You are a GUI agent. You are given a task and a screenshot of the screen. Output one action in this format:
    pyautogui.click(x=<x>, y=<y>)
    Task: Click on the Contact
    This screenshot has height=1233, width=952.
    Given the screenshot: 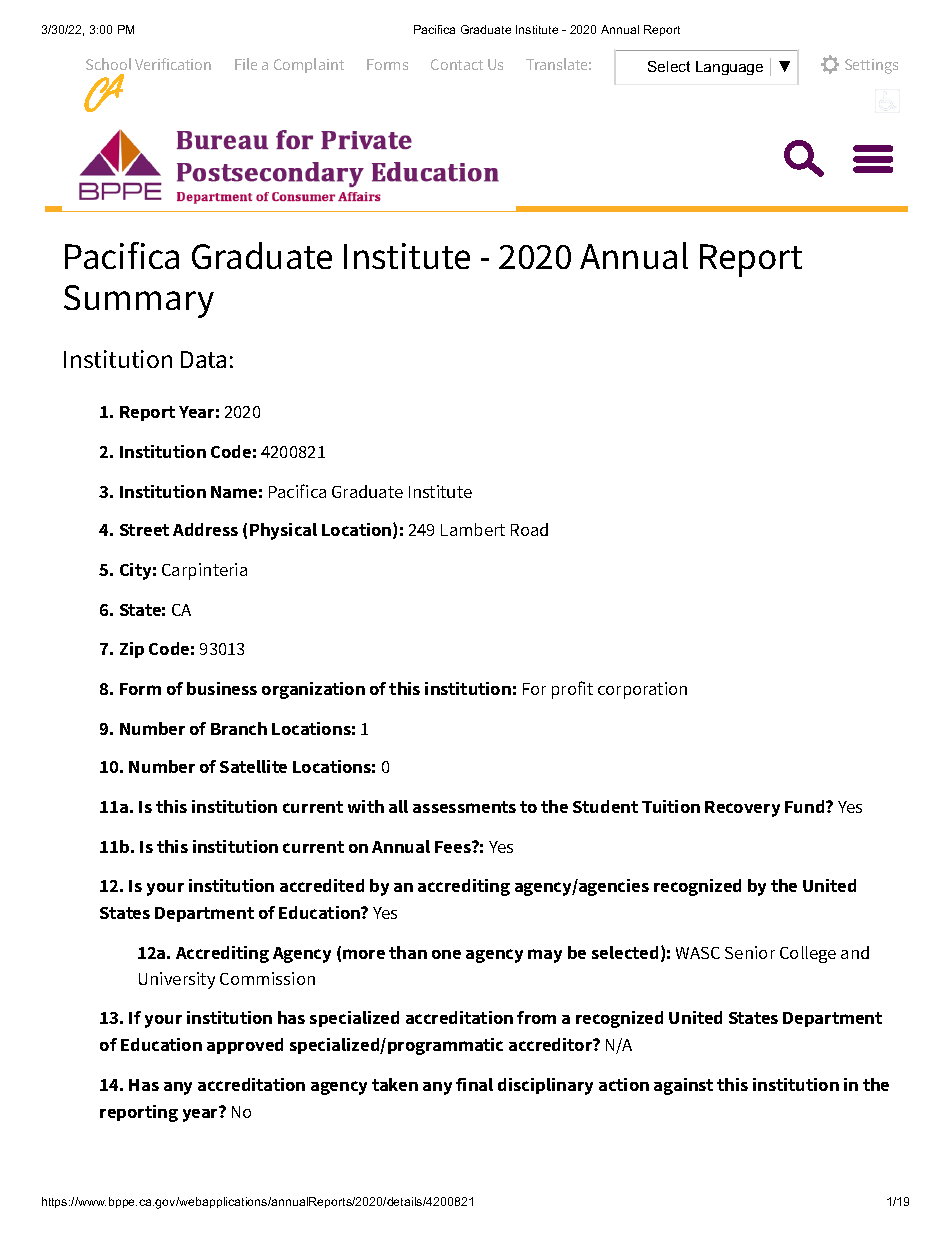 What is the action you would take?
    pyautogui.click(x=457, y=64)
